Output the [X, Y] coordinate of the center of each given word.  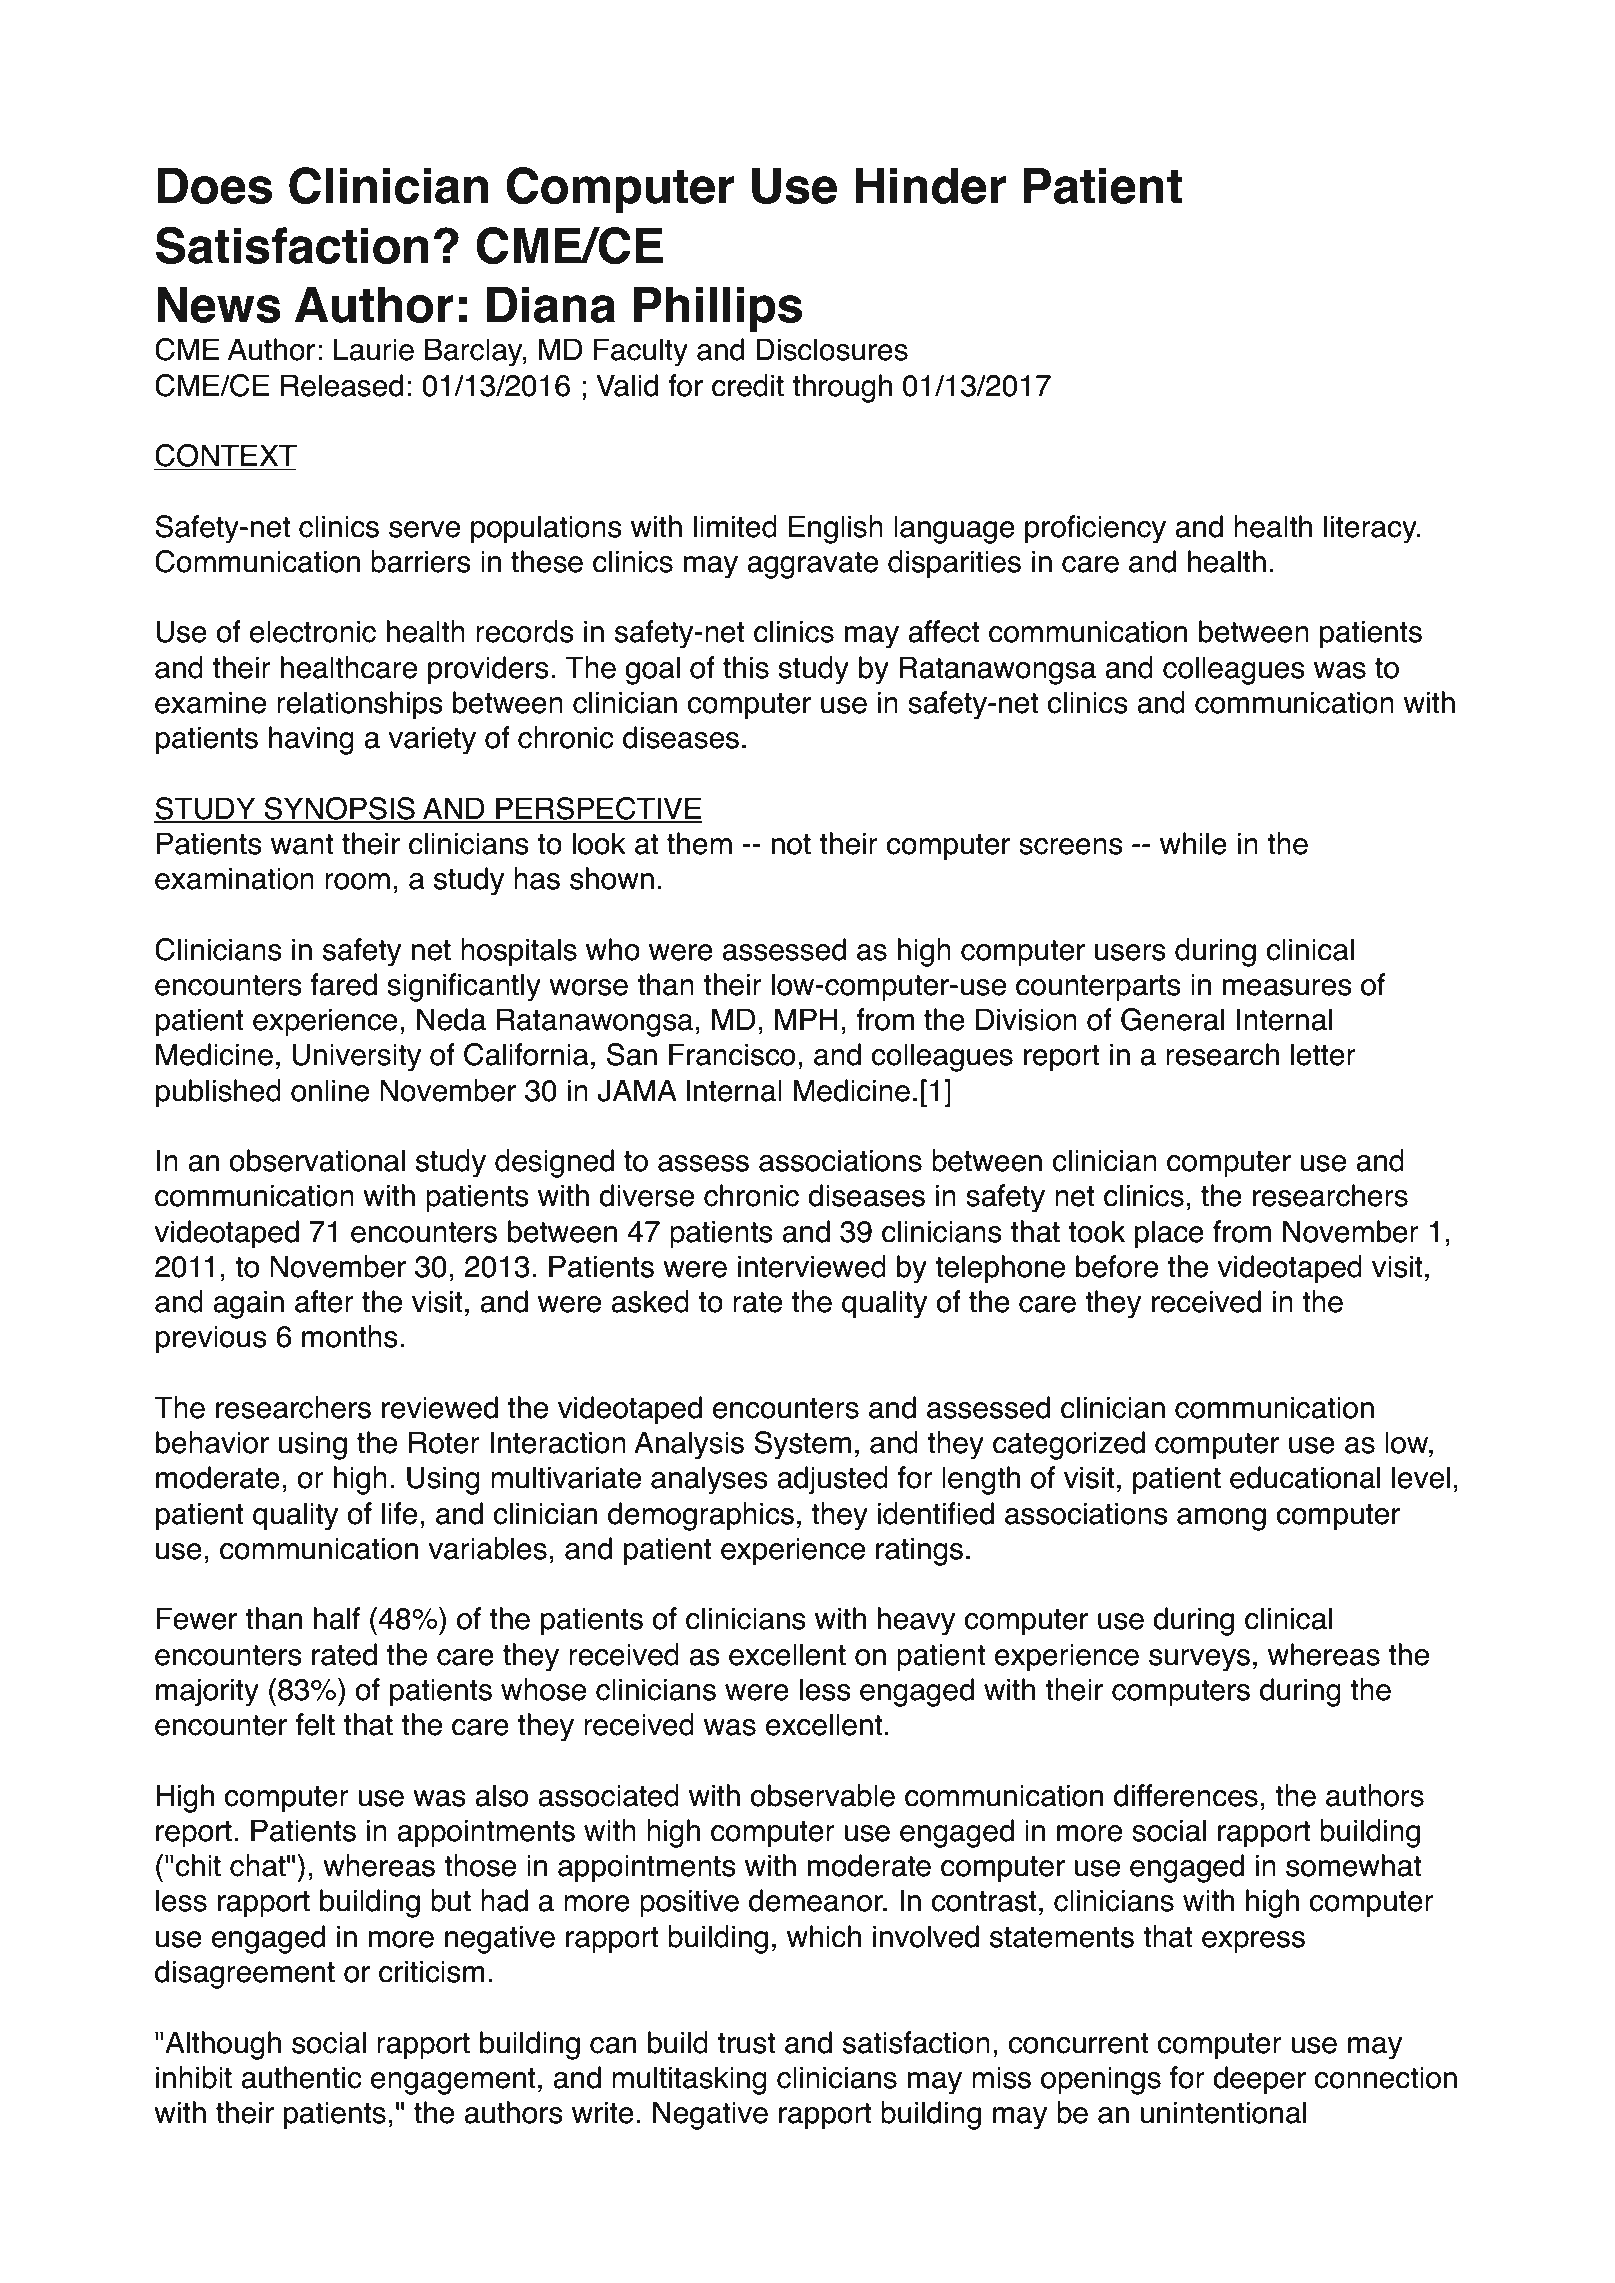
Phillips [718, 309]
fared [343, 984]
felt [315, 1724]
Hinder [930, 185]
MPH [806, 1019]
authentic [301, 2077]
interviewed [812, 1266]
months [350, 1336]
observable [822, 1795]
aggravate [812, 565]
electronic [313, 631]
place [1169, 1234]
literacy [1371, 529]
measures [1287, 987]
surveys [1199, 1660]
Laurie [374, 349]
